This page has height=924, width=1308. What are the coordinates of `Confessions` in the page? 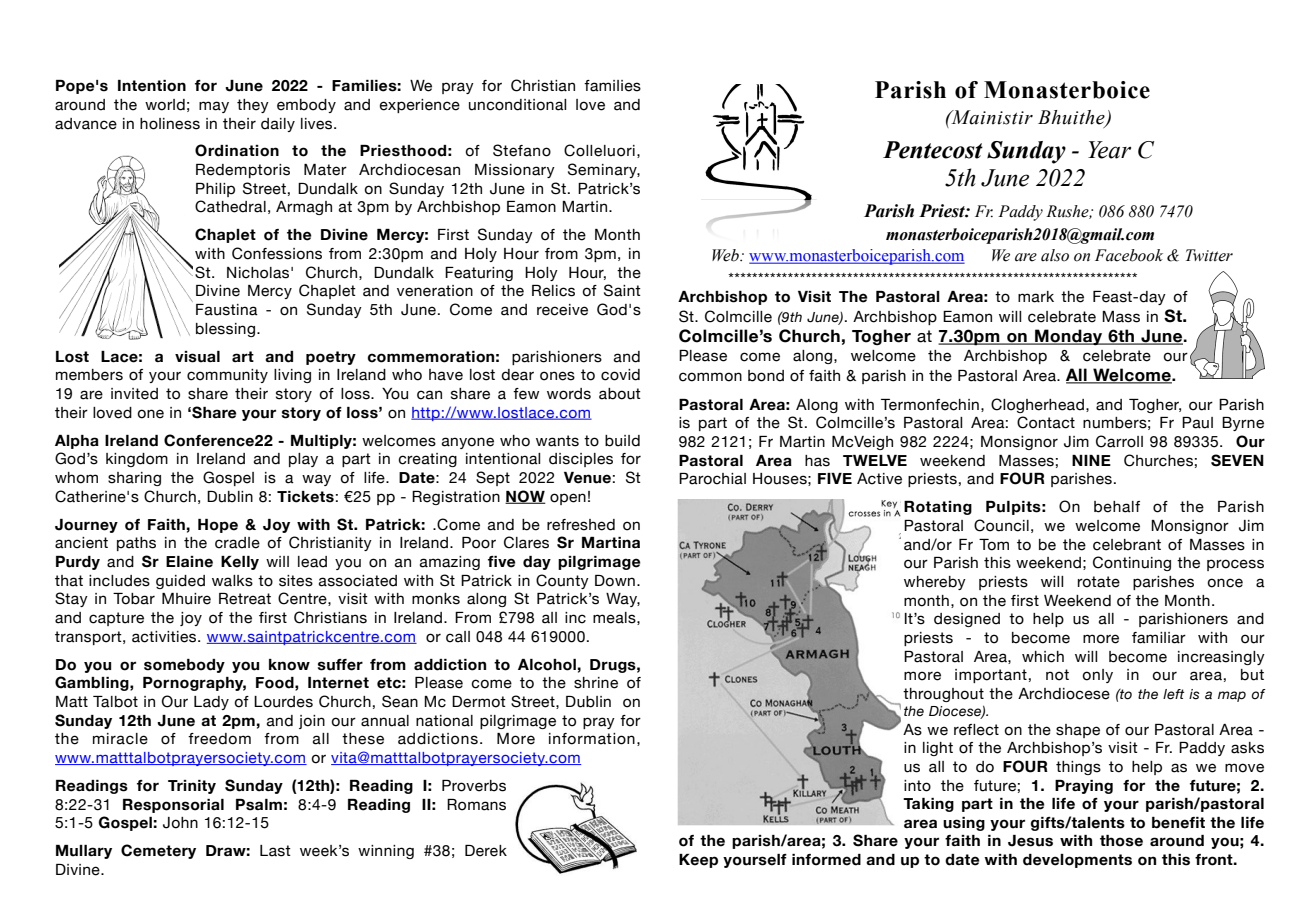 It's located at (277, 253).
